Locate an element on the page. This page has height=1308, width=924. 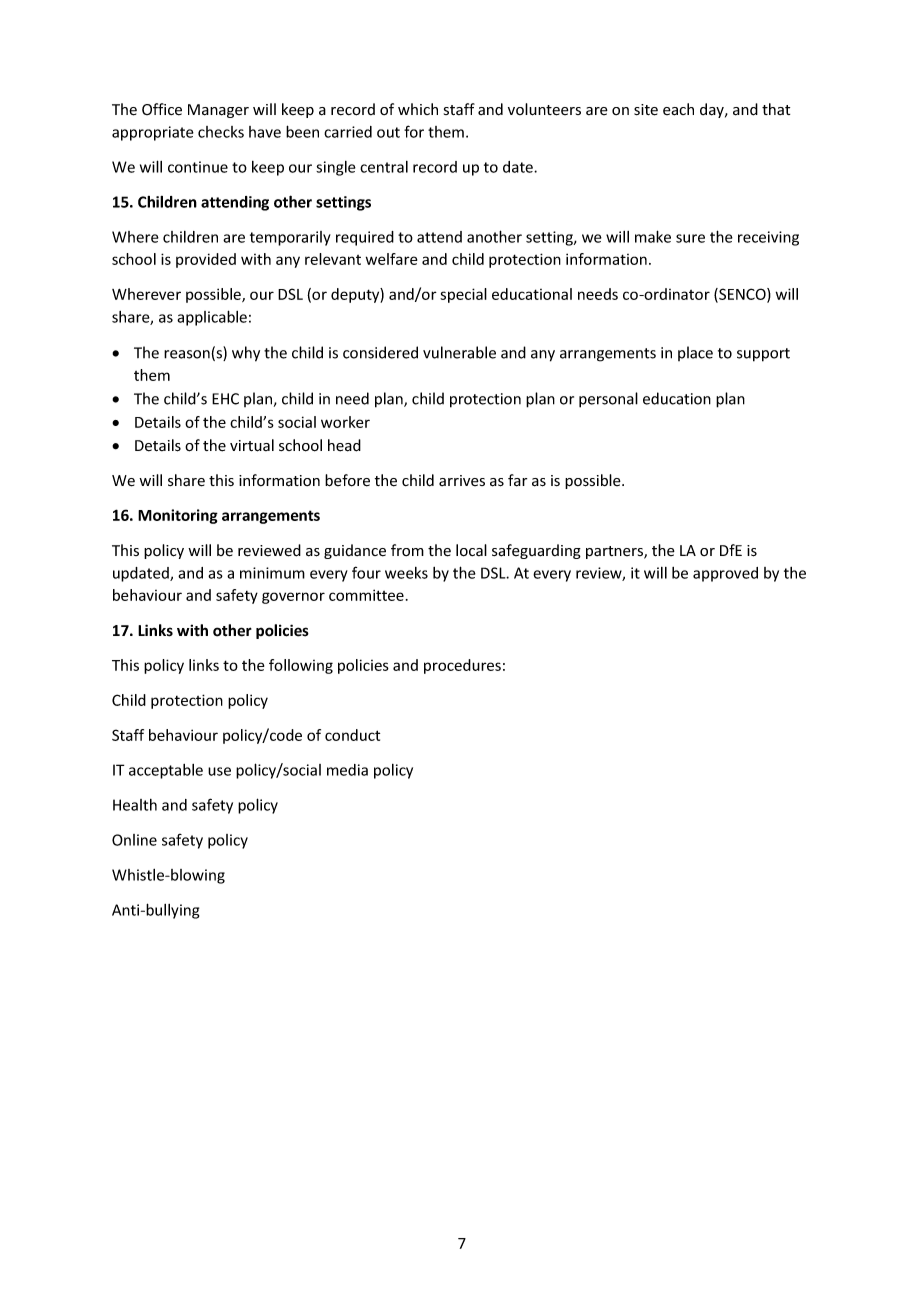
weeks is located at coordinates (406, 573).
